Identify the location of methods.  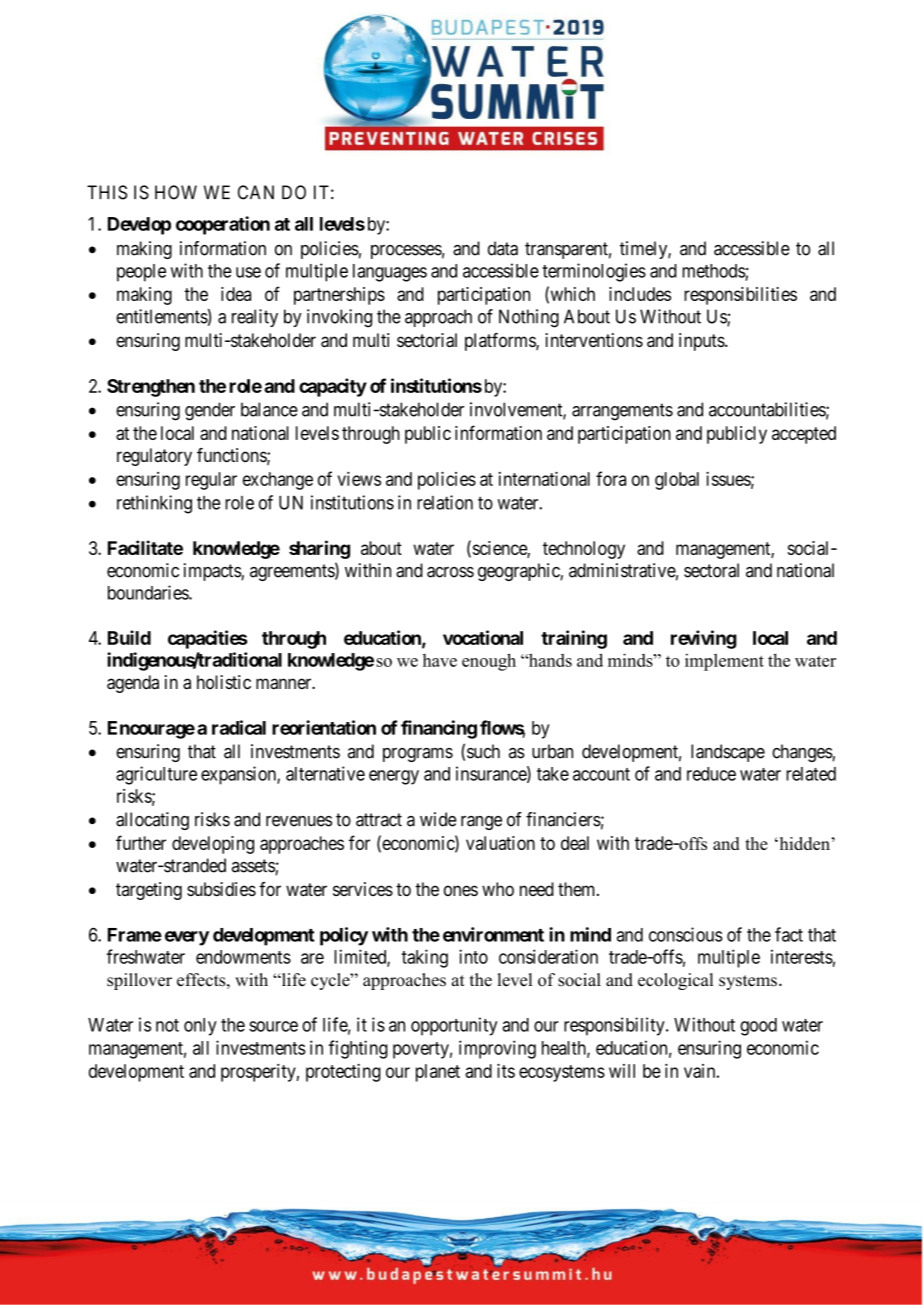
(714, 271).
